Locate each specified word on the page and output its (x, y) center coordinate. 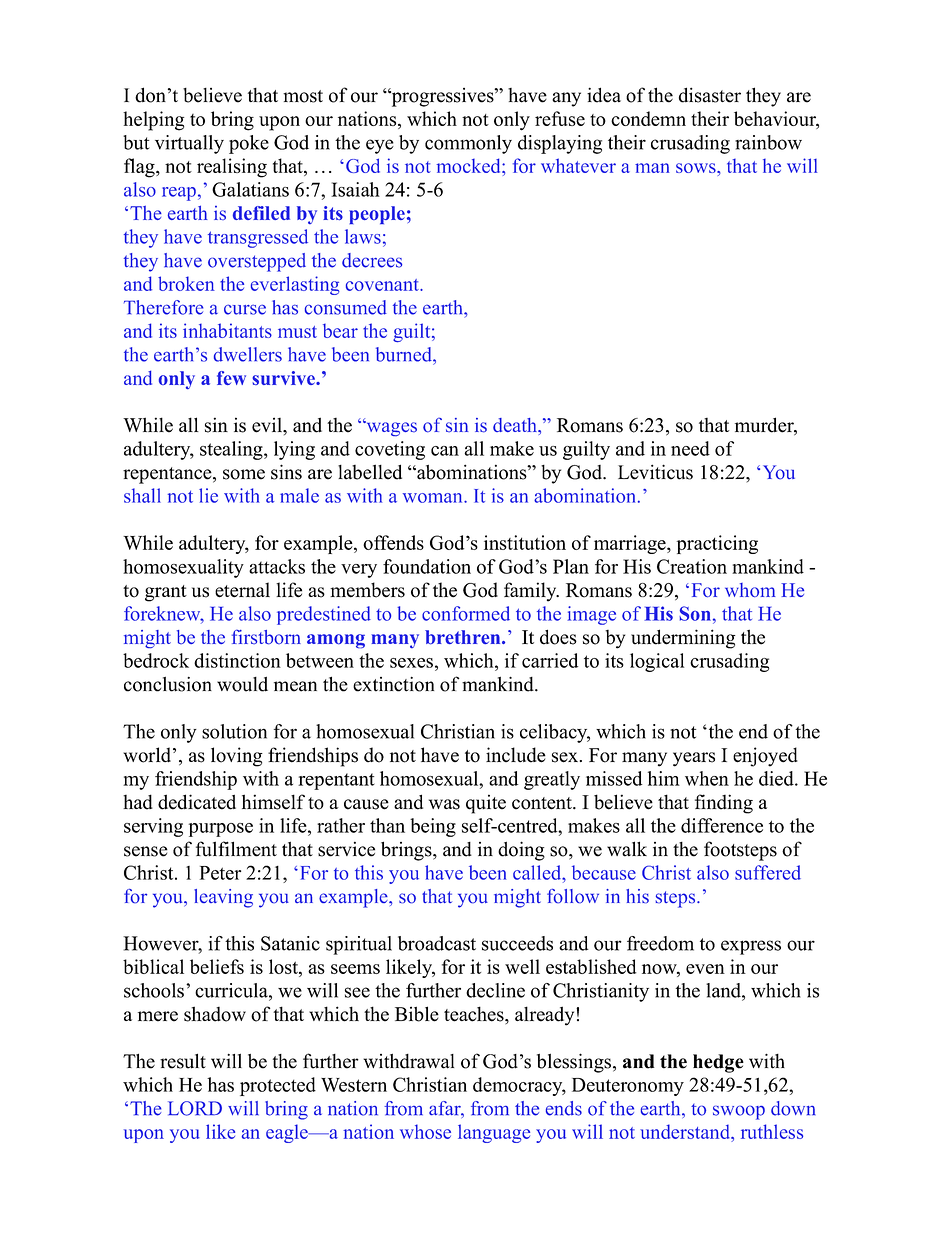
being (433, 827)
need (690, 448)
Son (695, 613)
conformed (466, 613)
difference (722, 825)
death (516, 425)
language (494, 1133)
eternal (242, 590)
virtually (189, 144)
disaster (710, 95)
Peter (220, 873)
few (231, 378)
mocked (469, 165)
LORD (195, 1108)
